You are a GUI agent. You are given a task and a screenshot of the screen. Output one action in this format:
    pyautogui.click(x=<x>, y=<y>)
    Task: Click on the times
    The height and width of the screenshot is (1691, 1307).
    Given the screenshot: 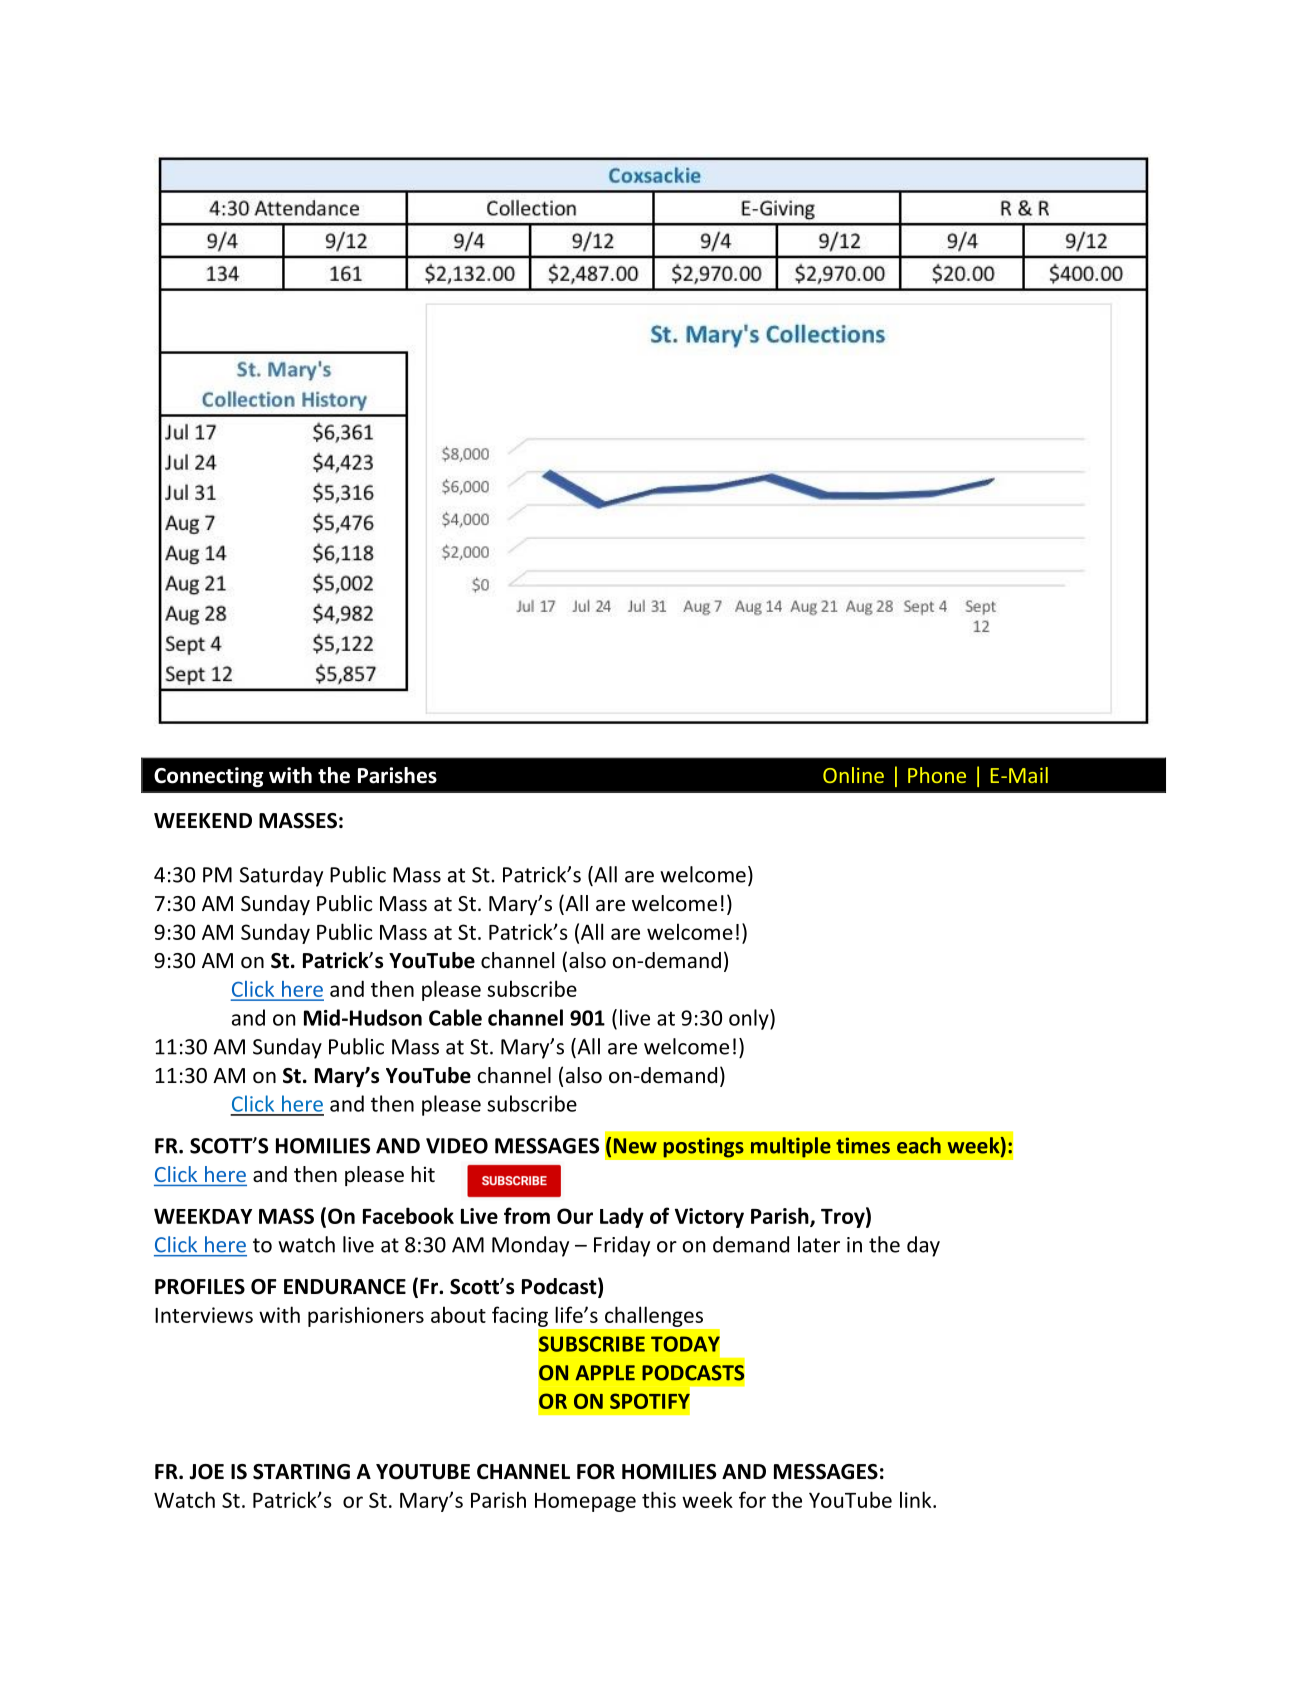 What is the action you would take?
    pyautogui.click(x=863, y=1145)
